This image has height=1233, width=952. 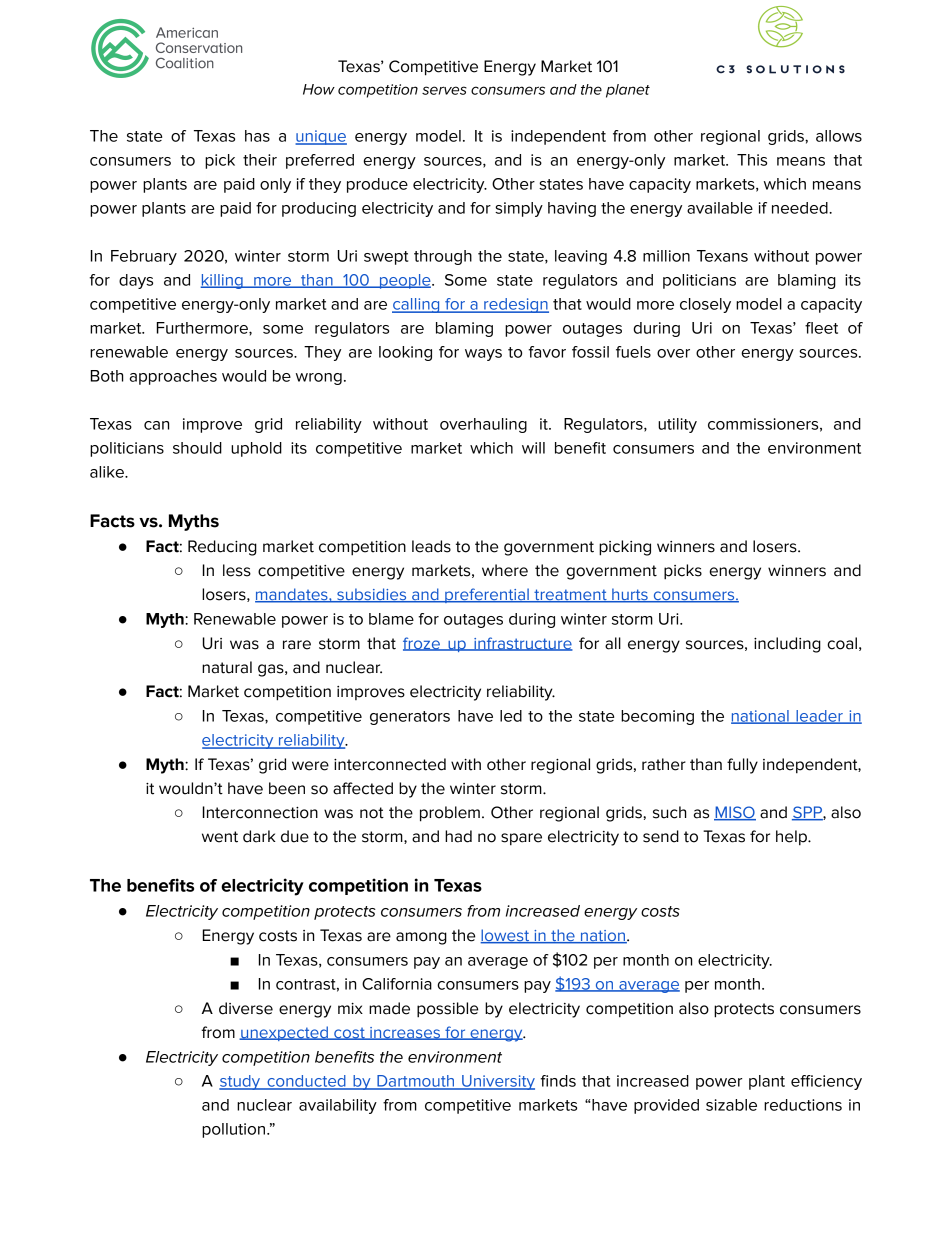 I want to click on sizable, so click(x=731, y=1105).
